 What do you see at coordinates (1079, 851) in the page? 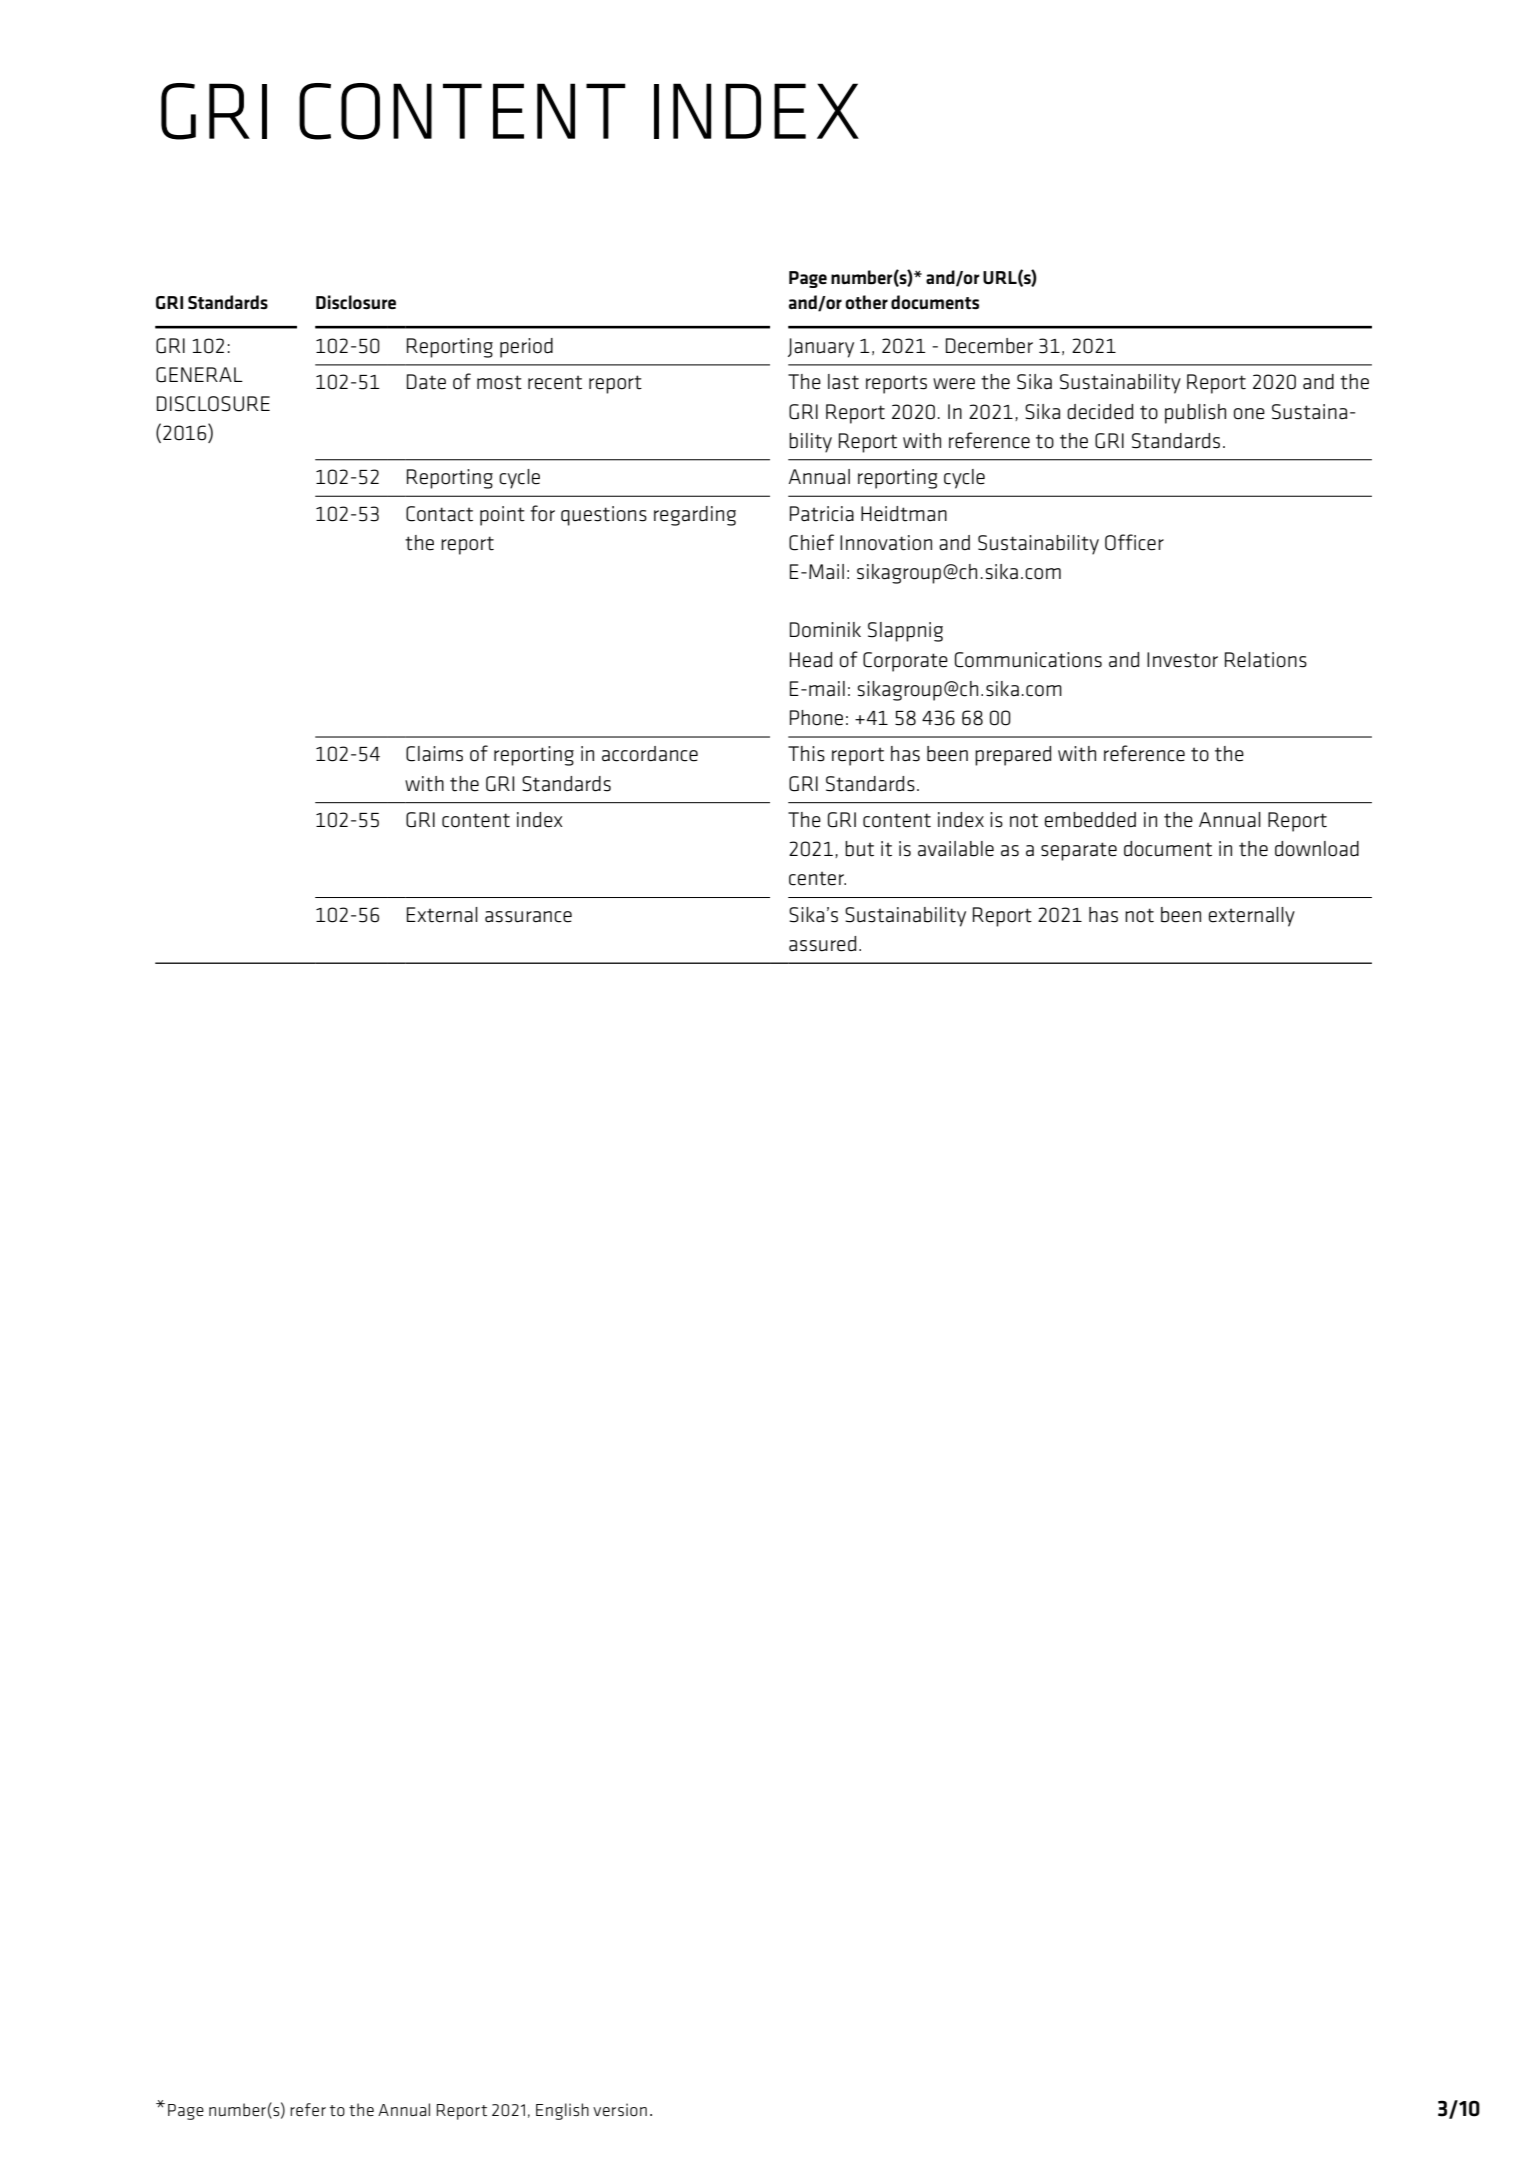
I see `separate` at bounding box center [1079, 851].
